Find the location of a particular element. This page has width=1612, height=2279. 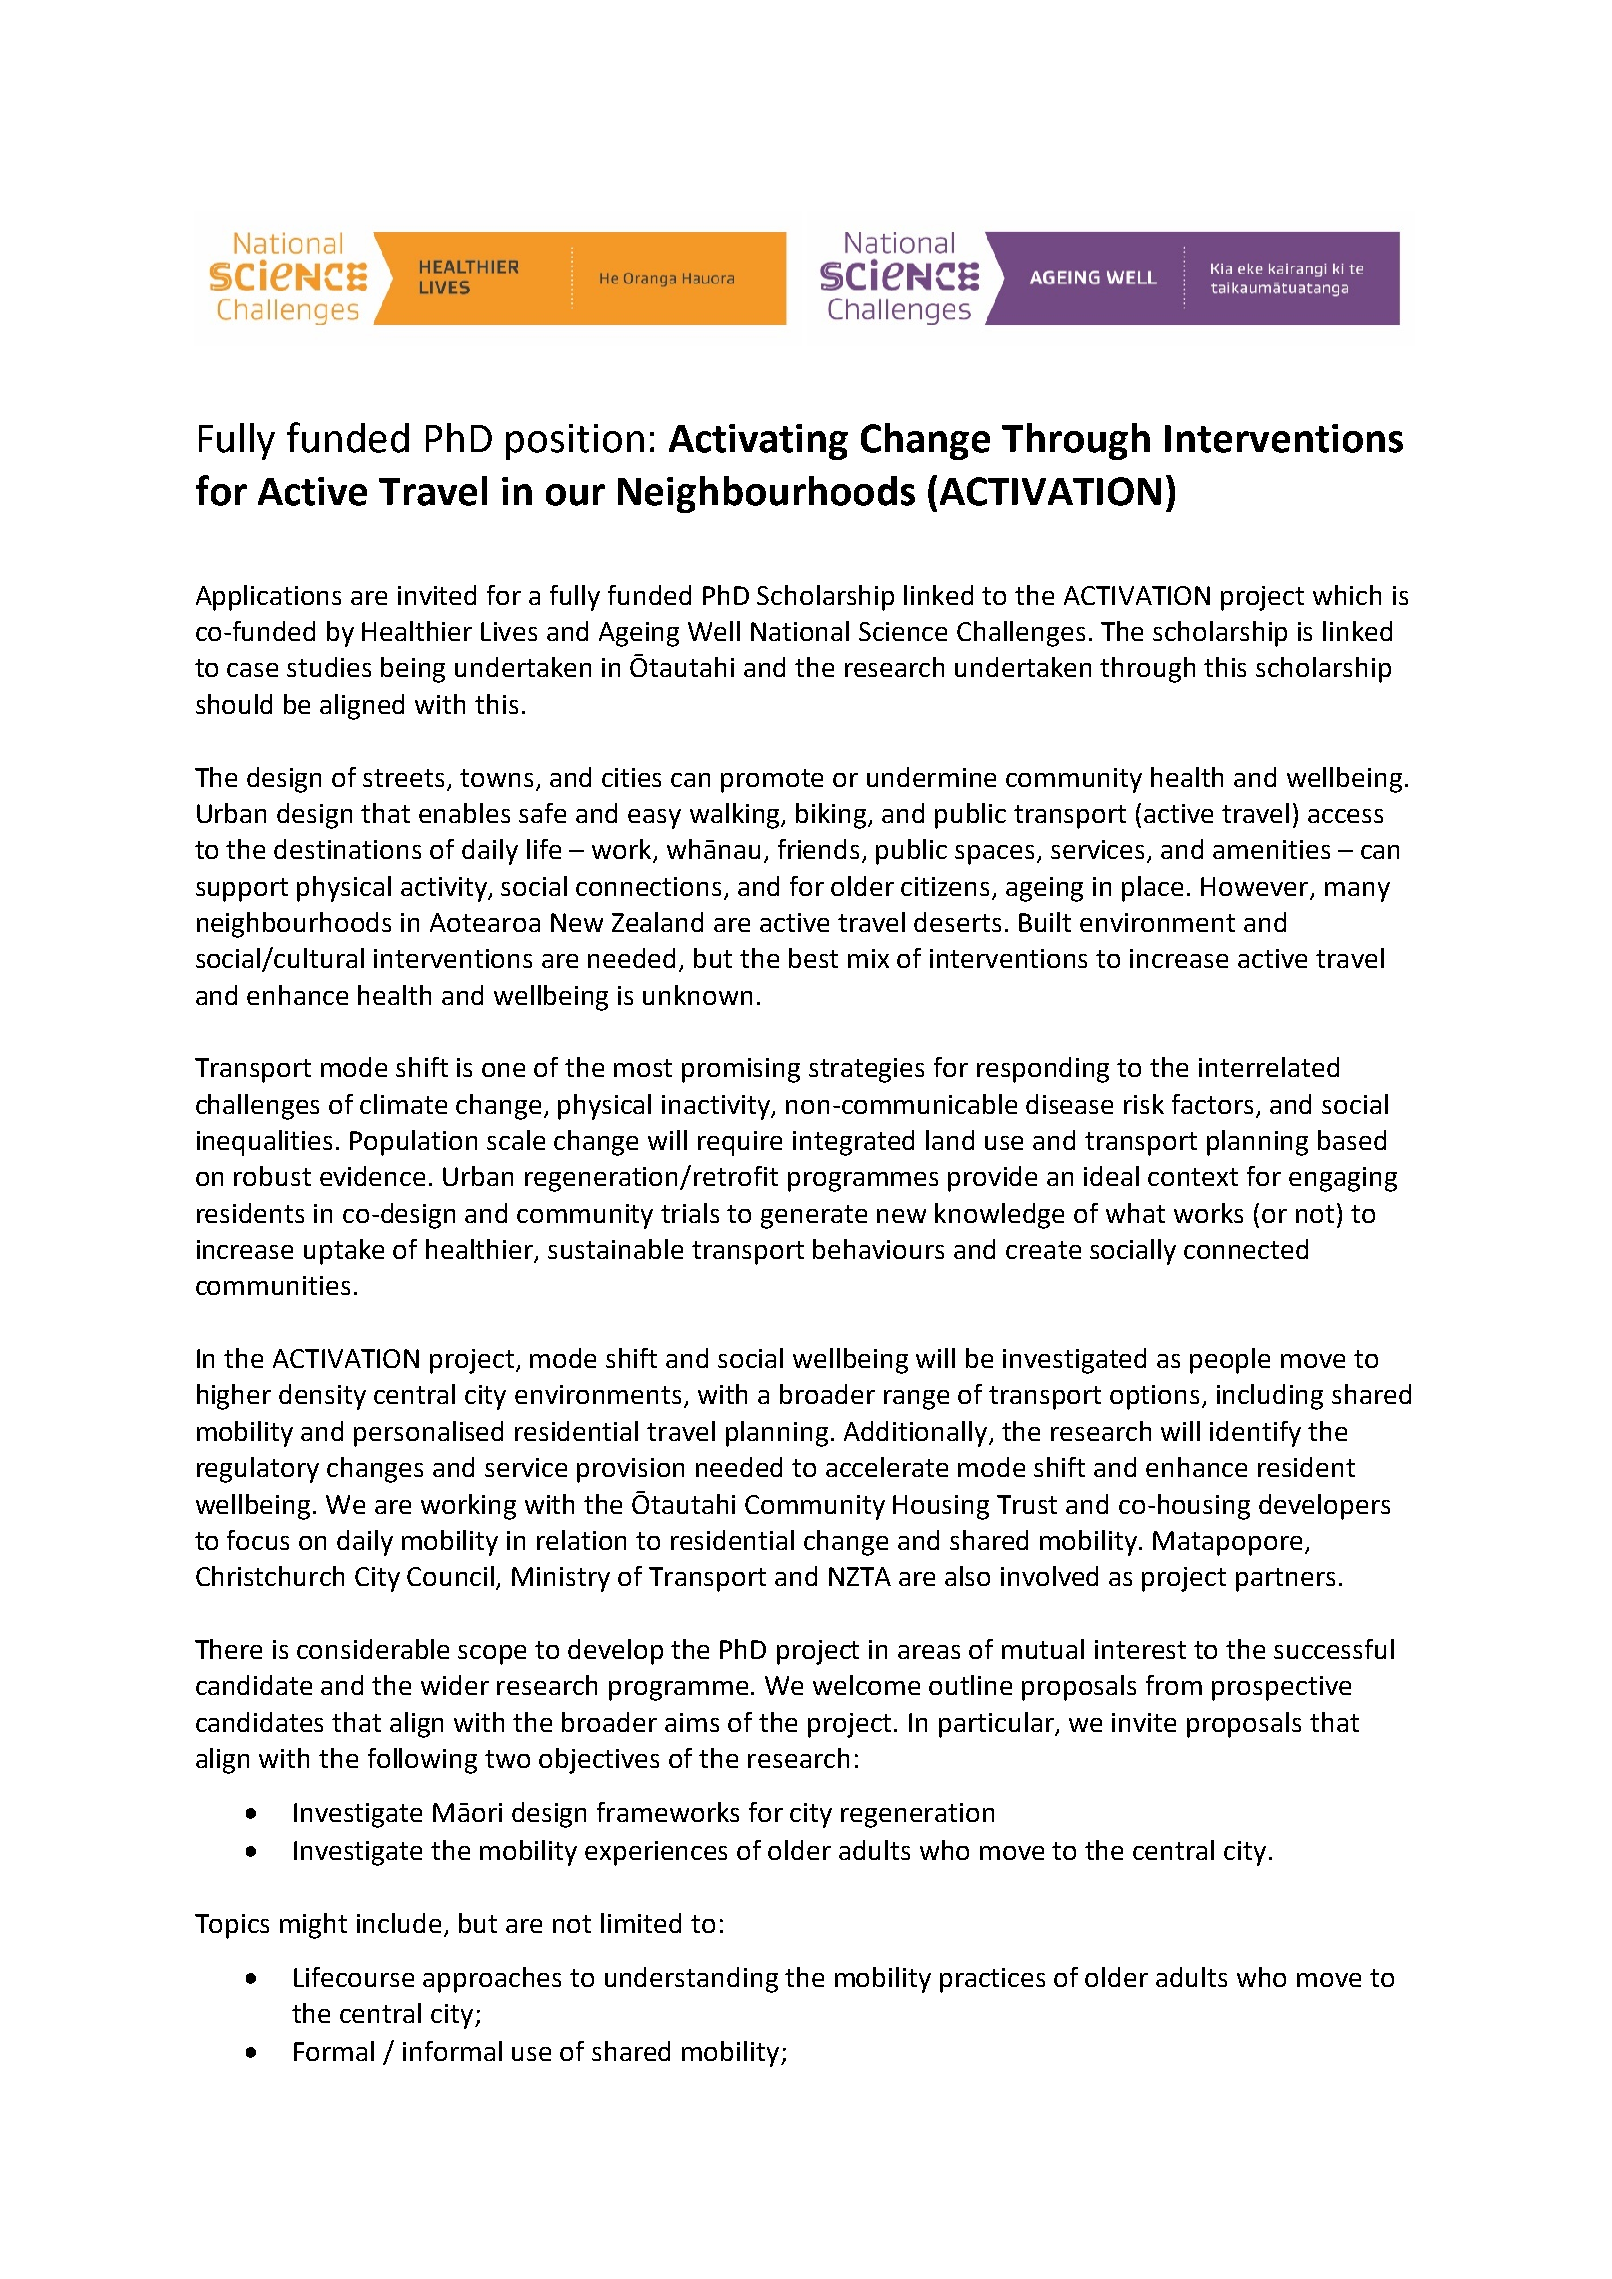

evidence is located at coordinates (372, 1176).
